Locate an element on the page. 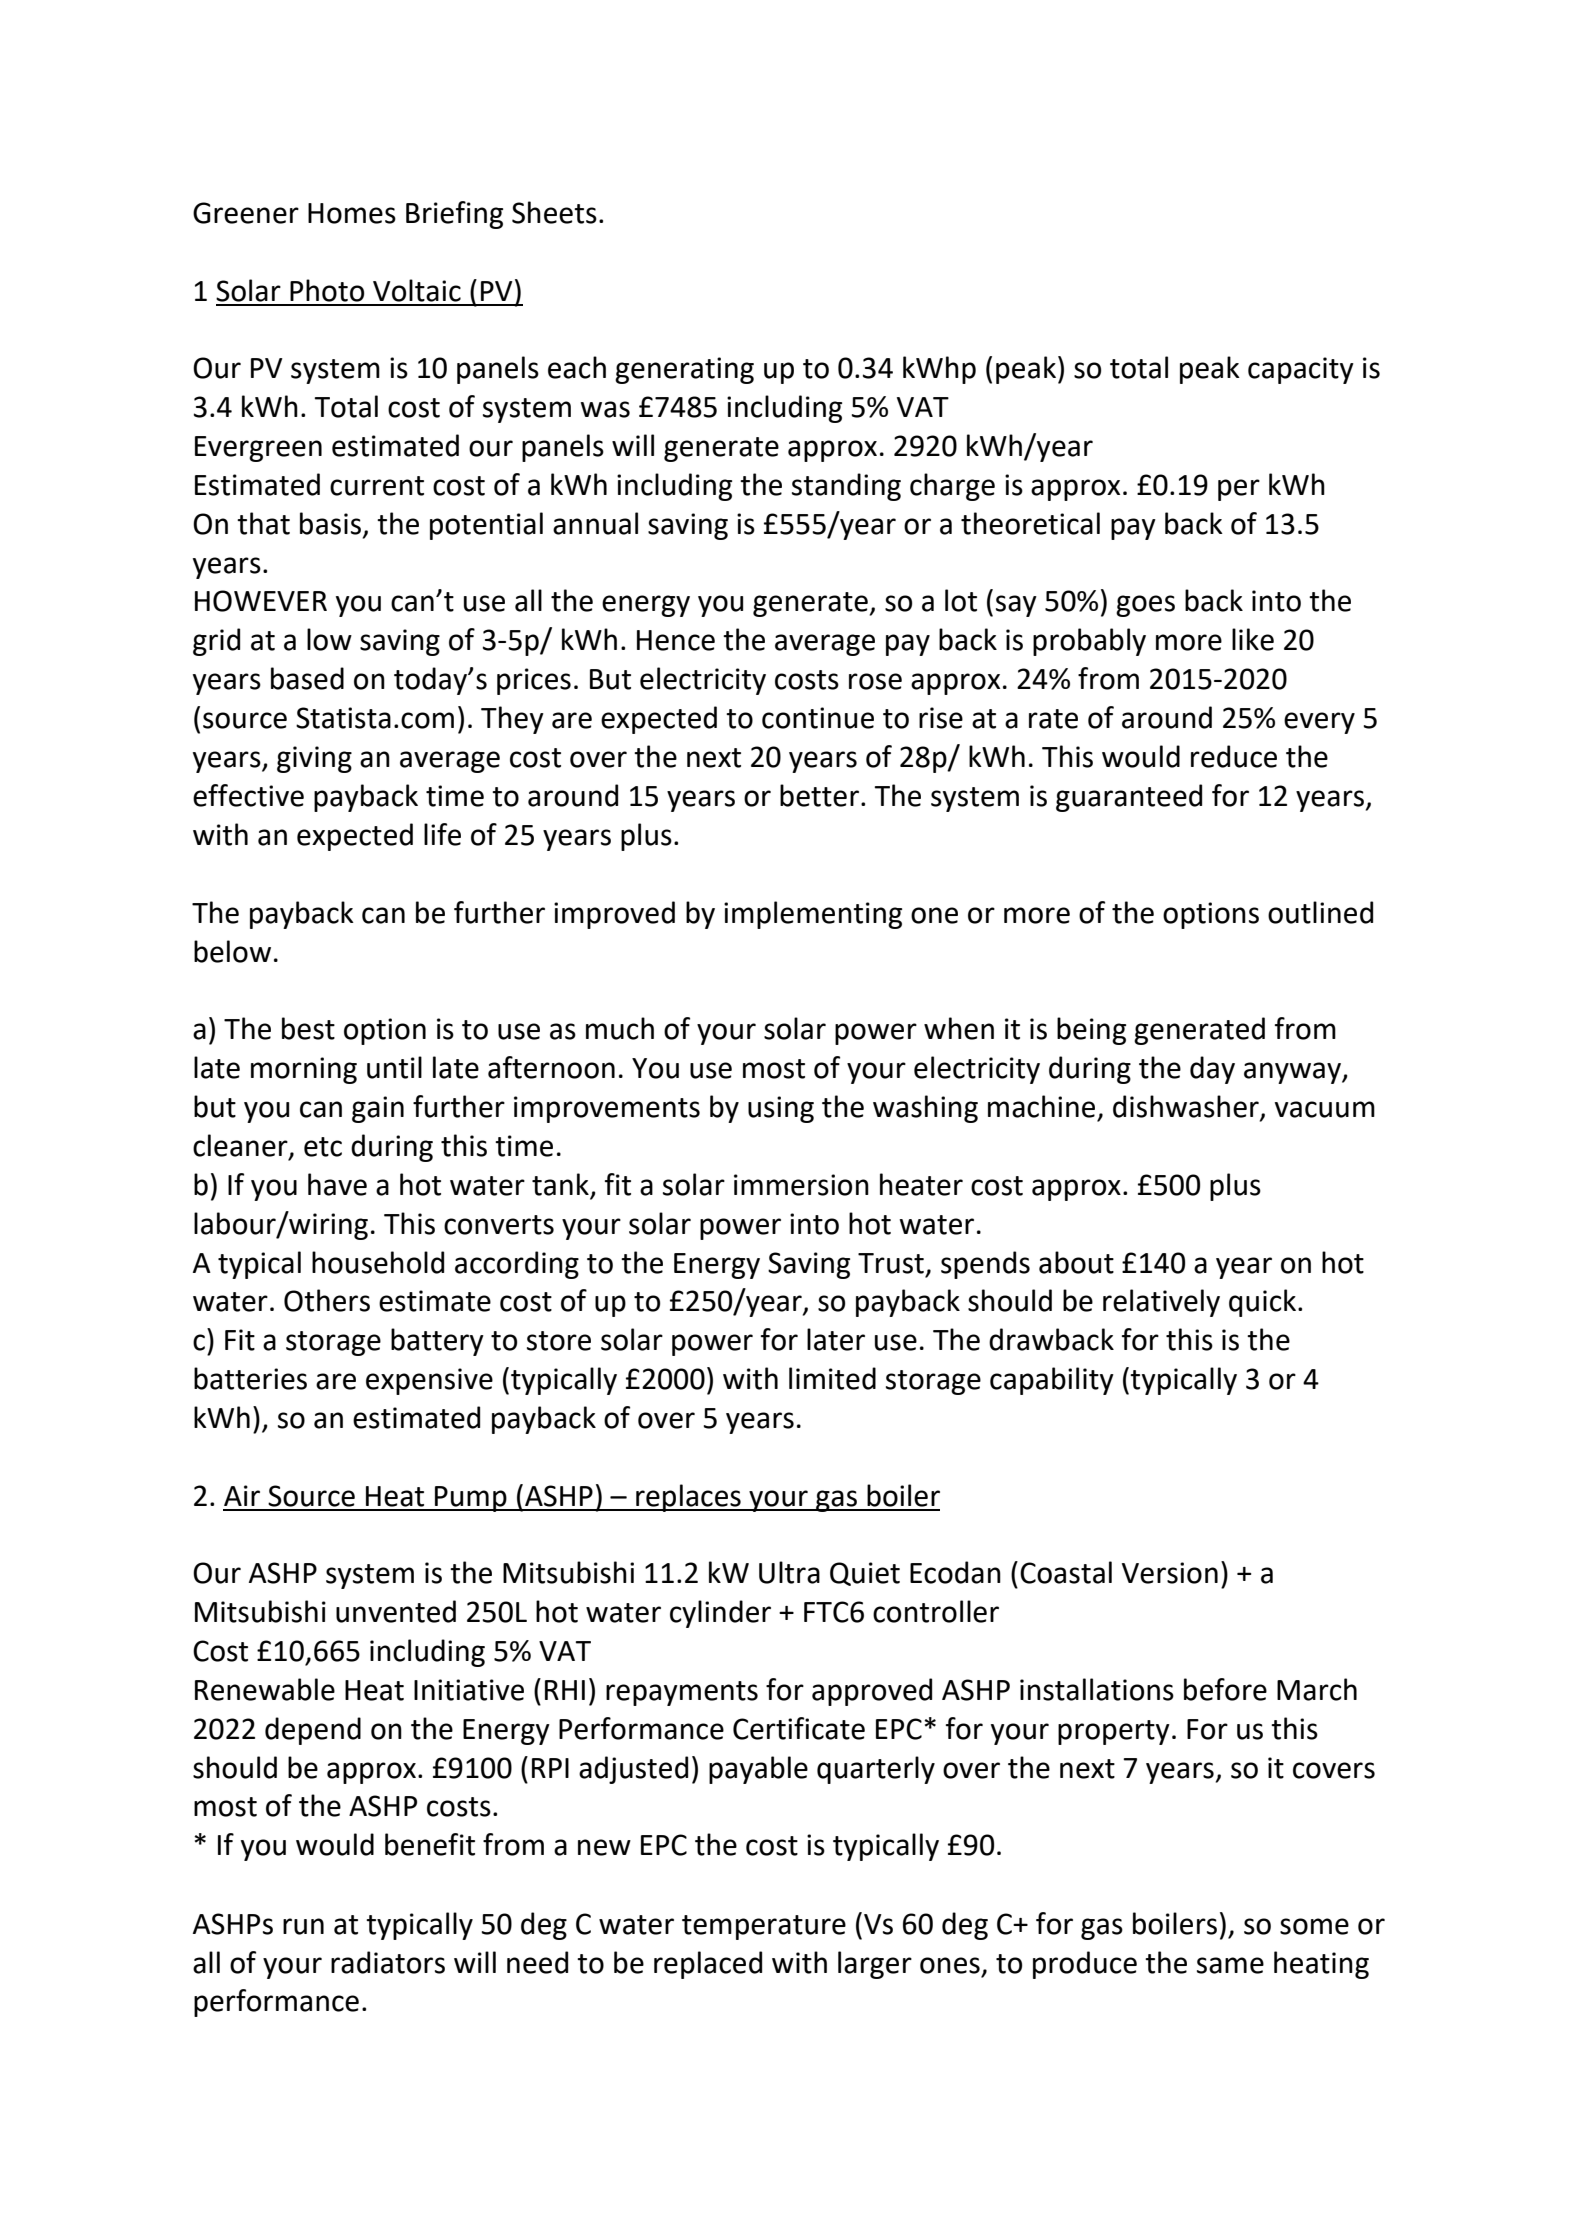  generating is located at coordinates (684, 370).
